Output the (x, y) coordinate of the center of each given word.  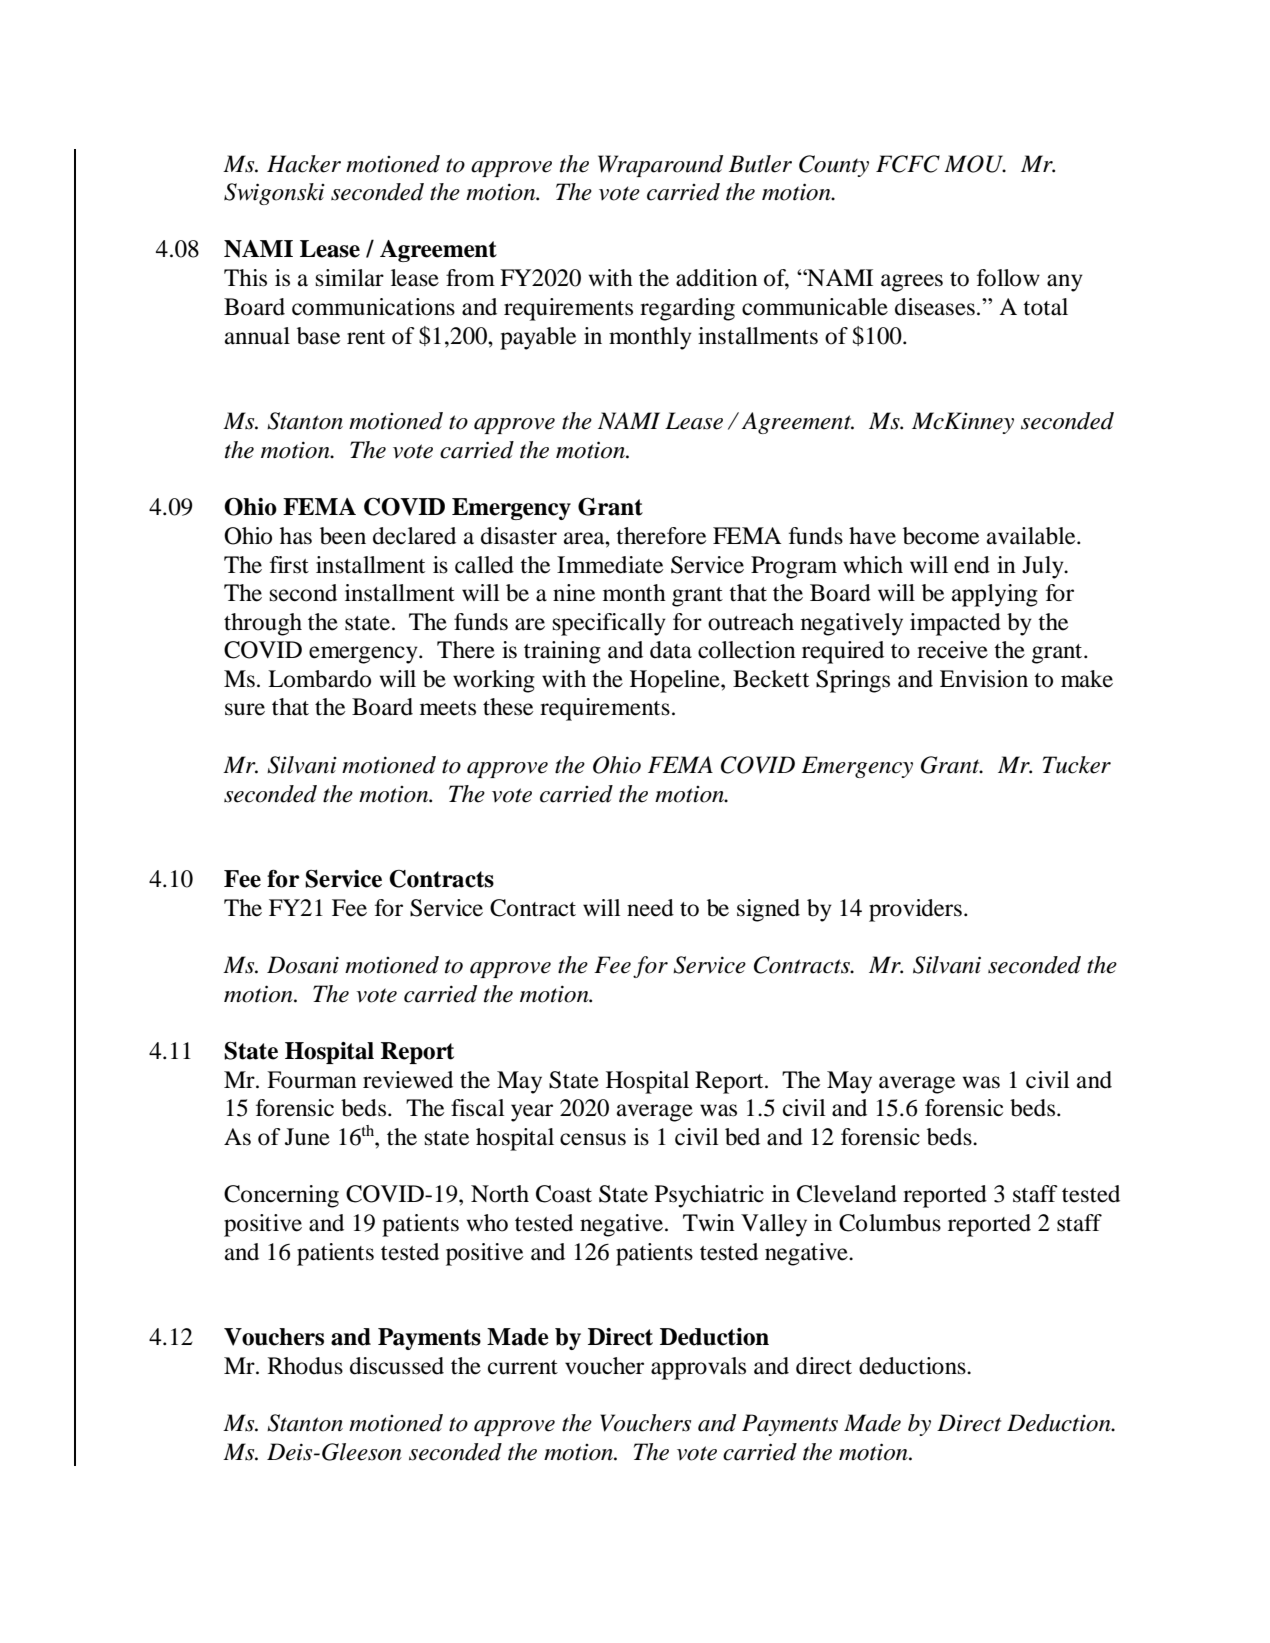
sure (245, 709)
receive (952, 650)
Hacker (304, 164)
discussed (397, 1366)
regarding (687, 309)
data (671, 650)
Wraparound (660, 166)
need (650, 908)
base (318, 336)
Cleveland (847, 1194)
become (941, 536)
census (593, 1139)
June (307, 1137)
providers (915, 910)
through (263, 624)
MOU (975, 164)
